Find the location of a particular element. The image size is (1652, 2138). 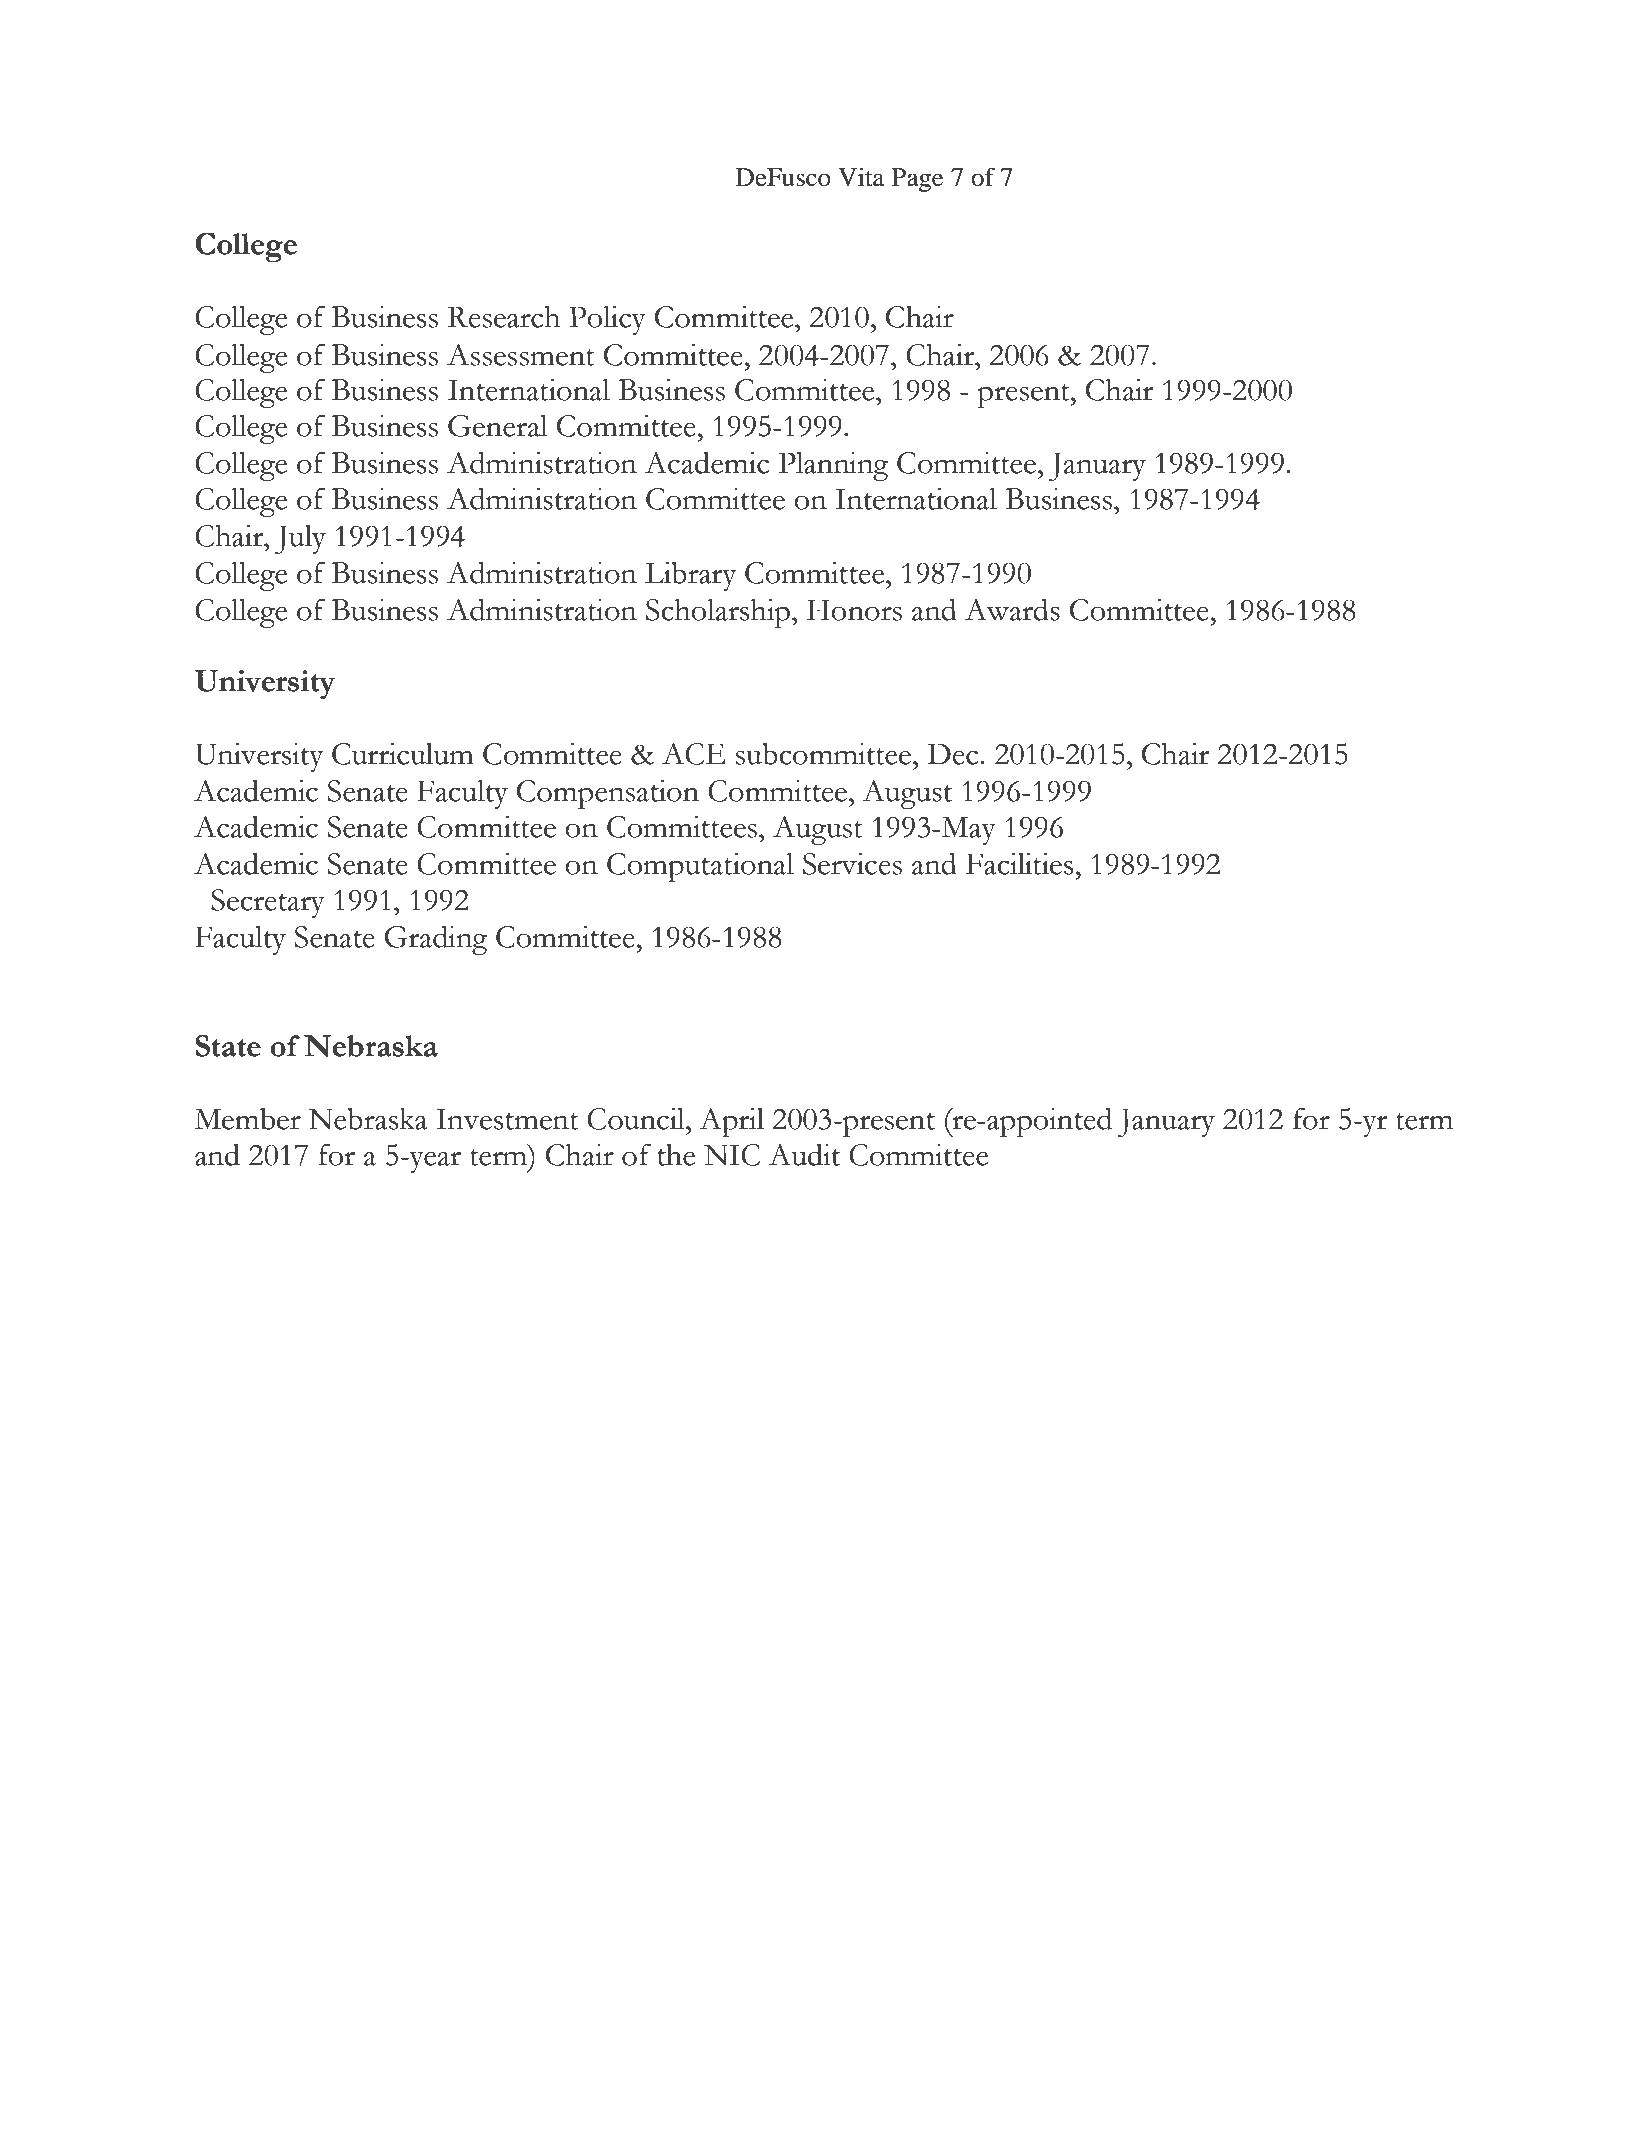

Curriculum is located at coordinates (403, 753).
